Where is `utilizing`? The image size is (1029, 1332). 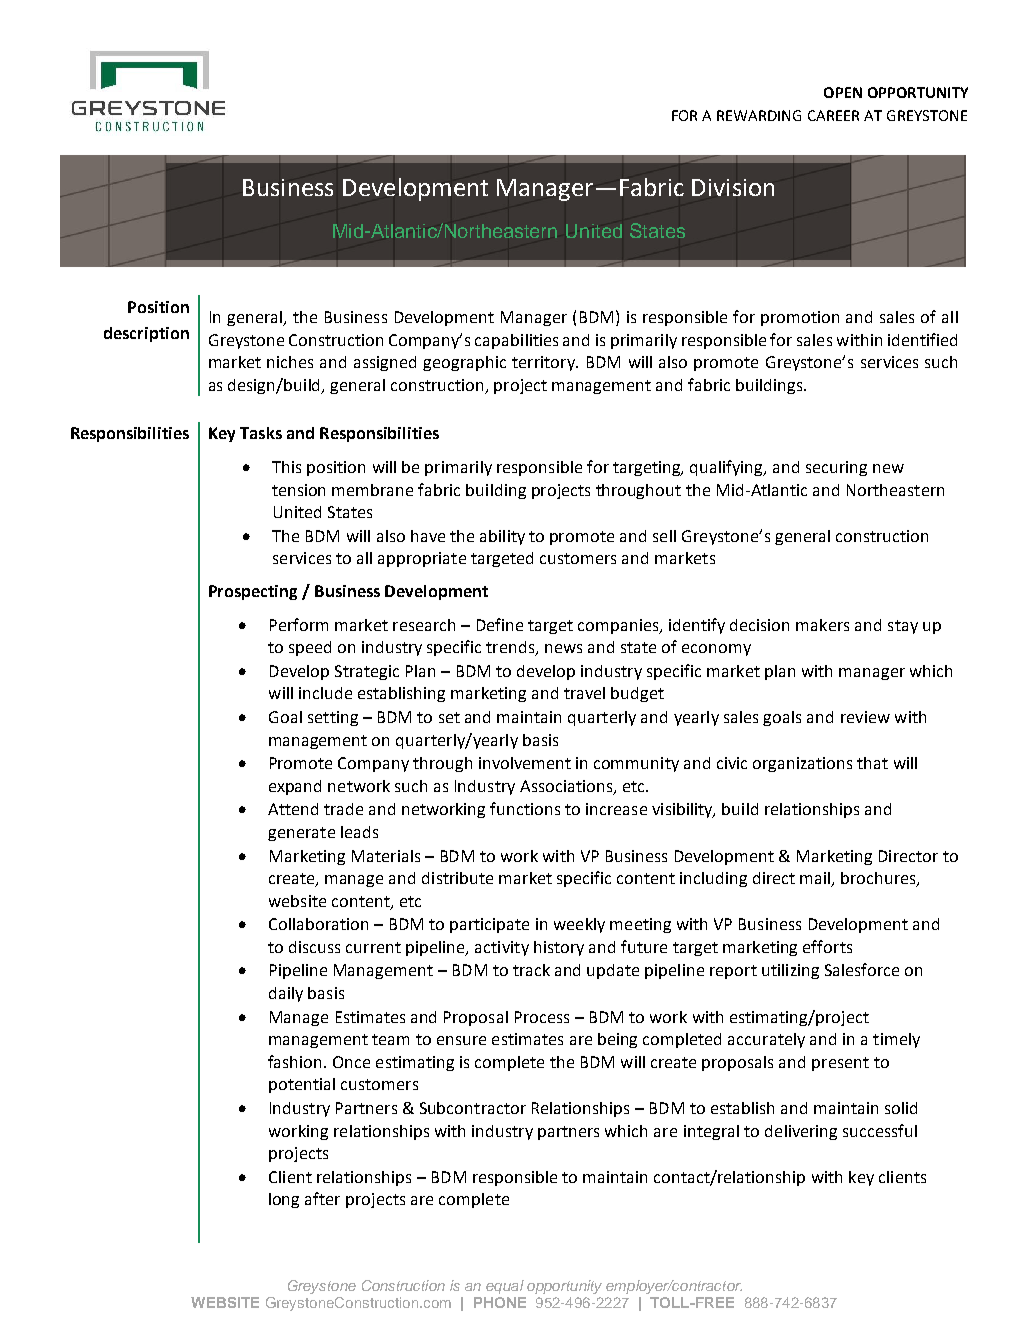
utilizing is located at coordinates (790, 971).
